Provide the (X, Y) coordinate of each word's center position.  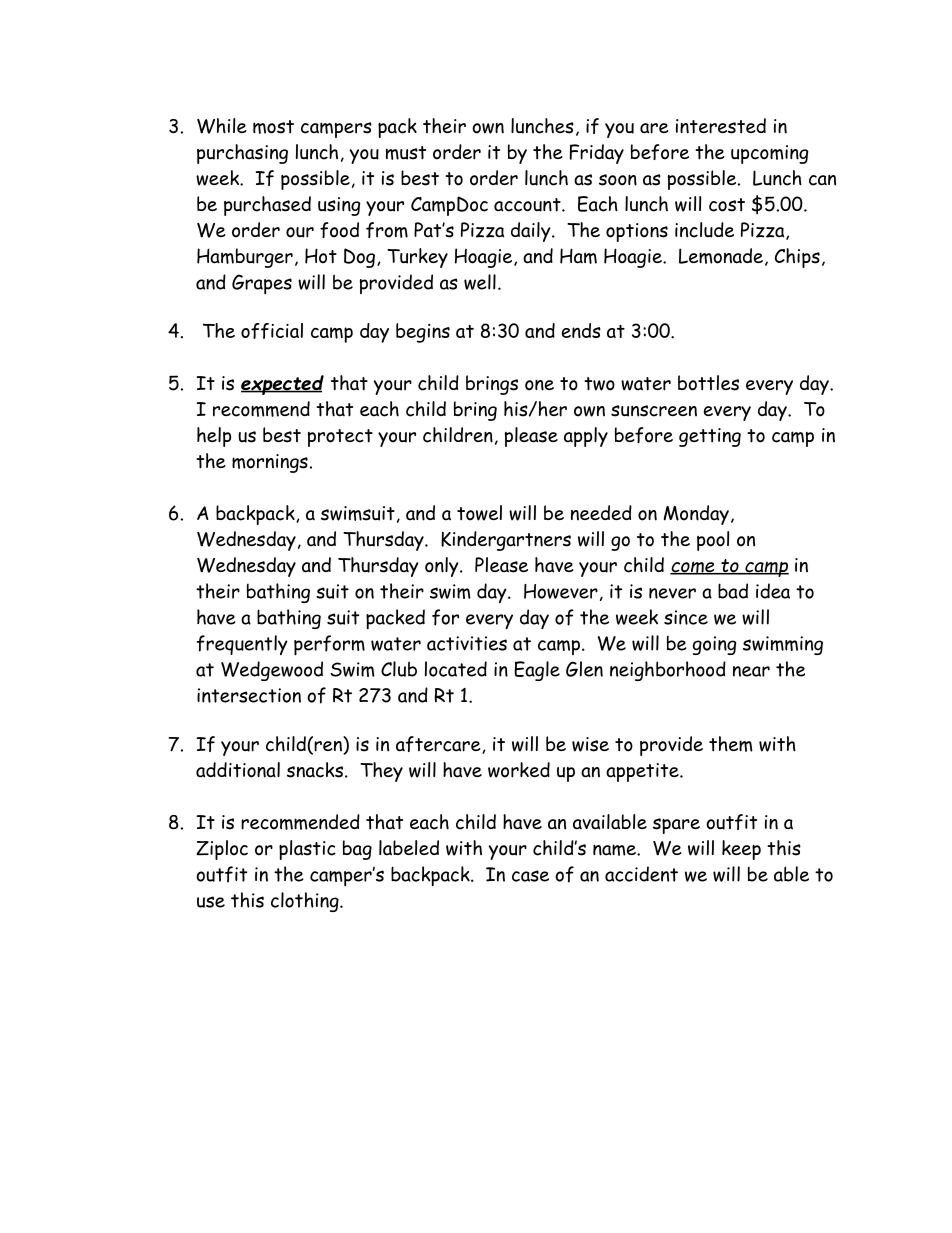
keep (741, 850)
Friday (597, 154)
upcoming (769, 154)
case (530, 876)
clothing (306, 902)
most (273, 127)
